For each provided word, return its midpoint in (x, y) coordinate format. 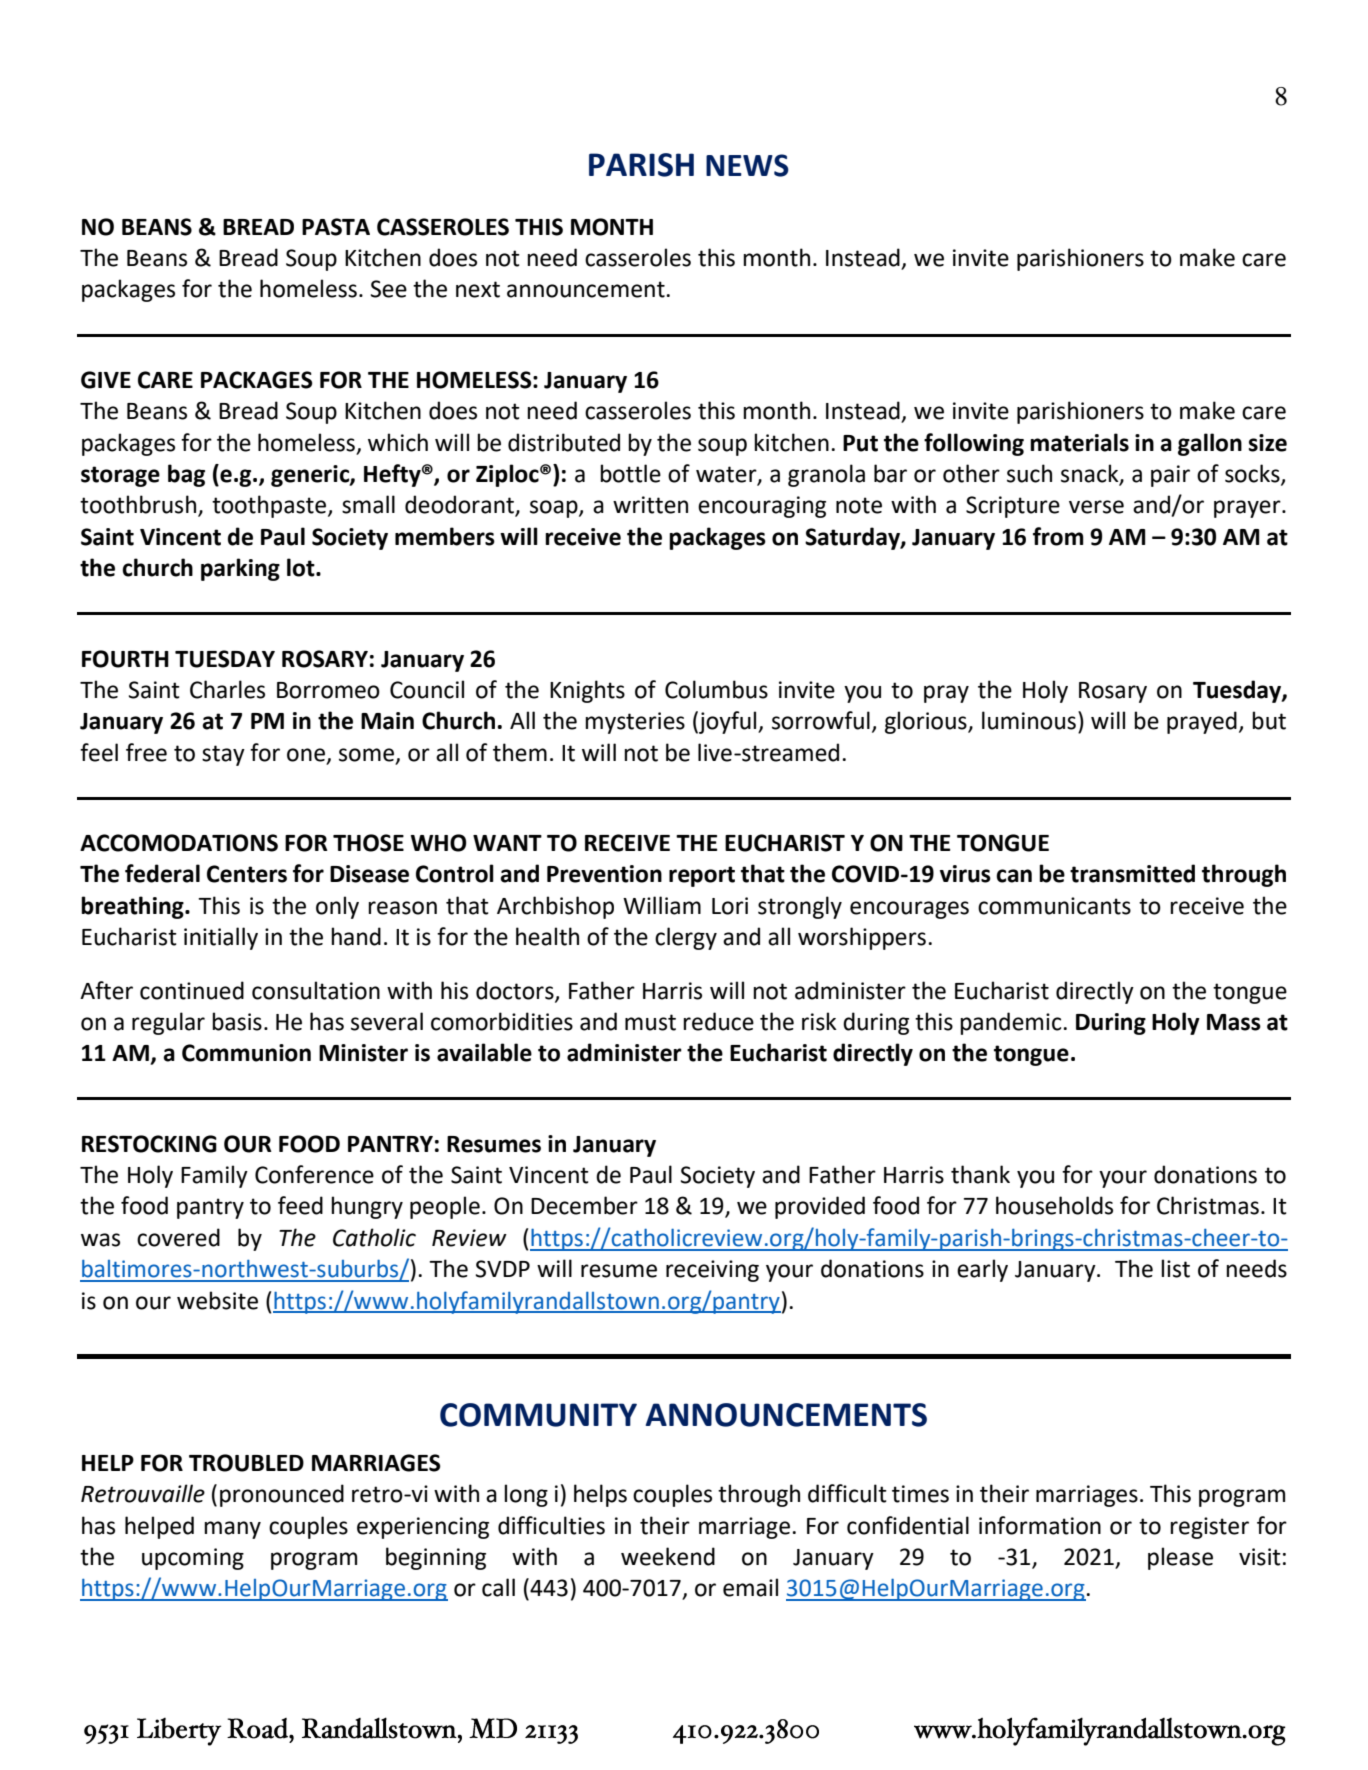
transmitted (1132, 873)
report (702, 876)
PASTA (336, 227)
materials (1079, 442)
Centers (247, 874)
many (232, 1530)
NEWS (747, 165)
